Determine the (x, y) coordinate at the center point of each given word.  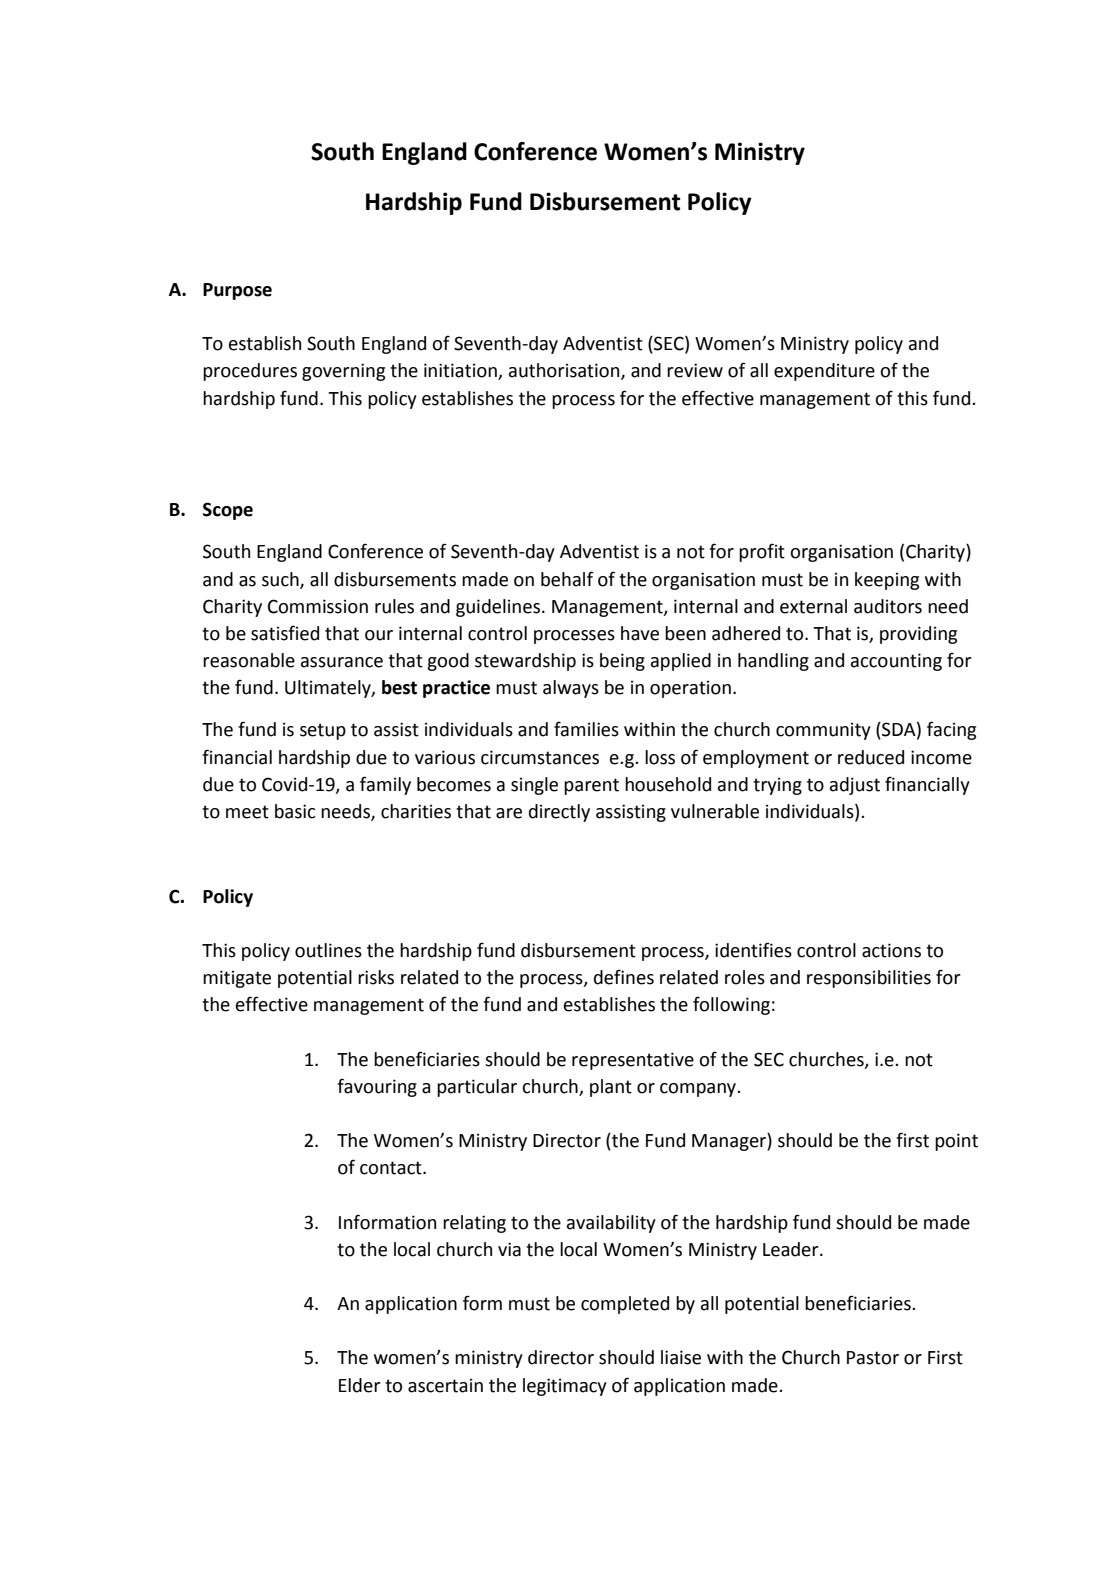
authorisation (565, 371)
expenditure (824, 372)
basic (295, 811)
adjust (855, 786)
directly (559, 813)
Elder (360, 1385)
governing (343, 372)
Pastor (873, 1358)
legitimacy (565, 1387)
